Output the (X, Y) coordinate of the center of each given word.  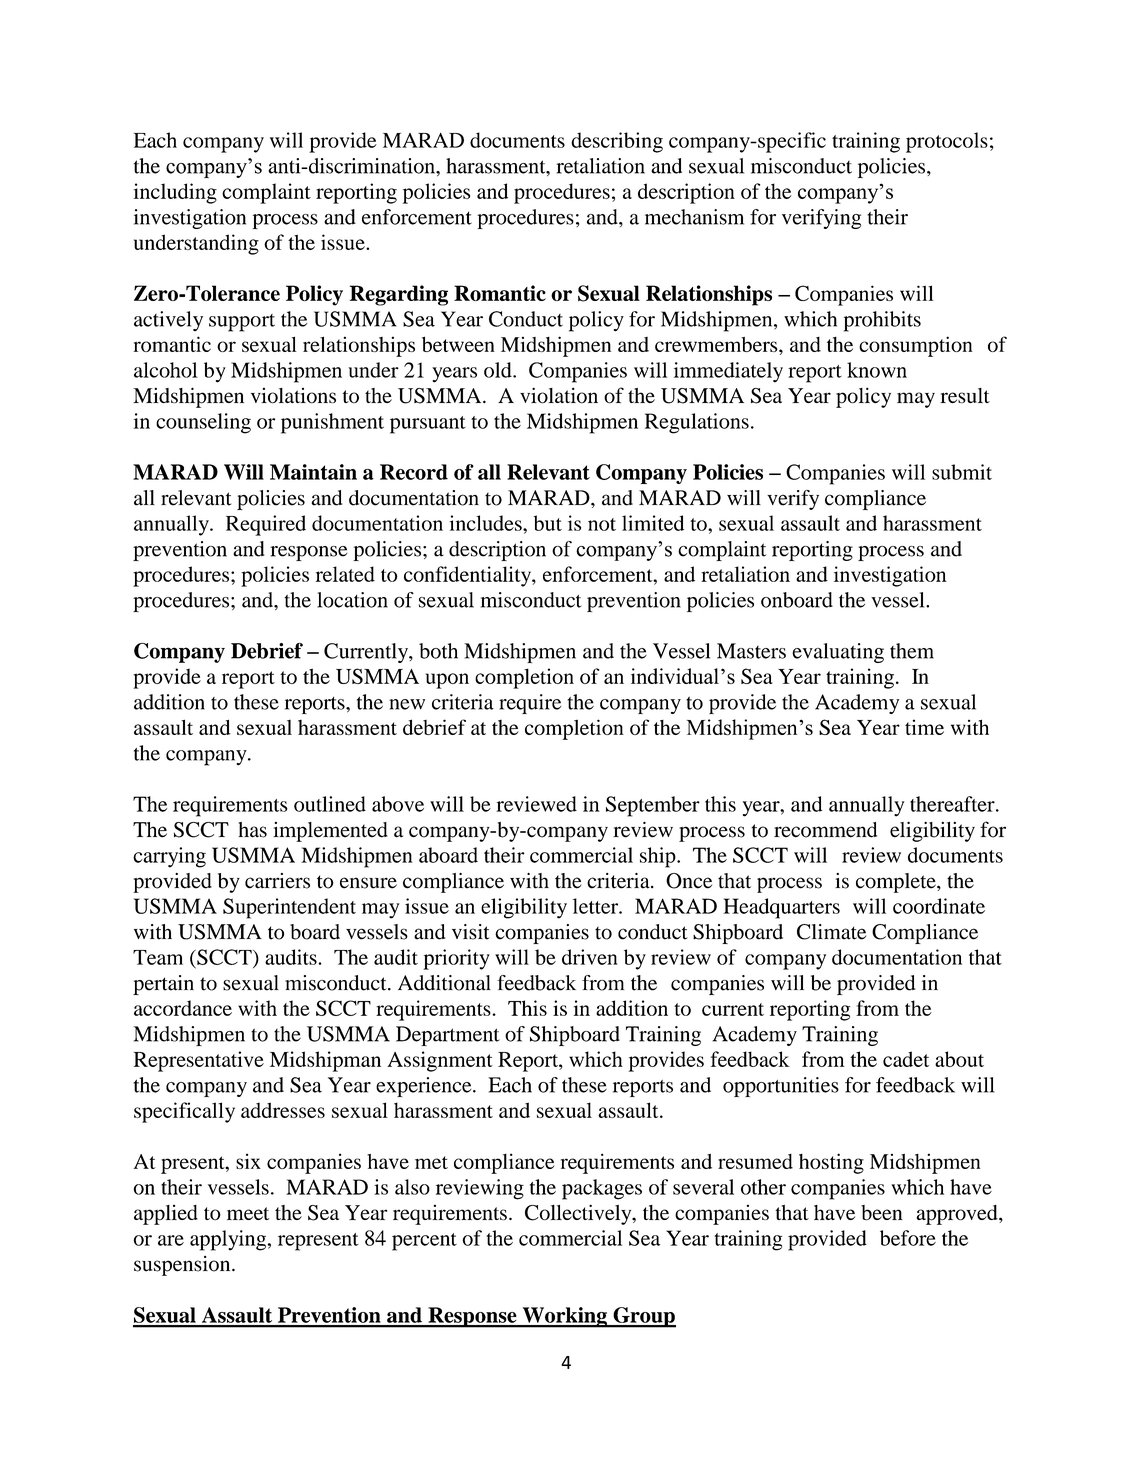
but (548, 523)
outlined (330, 804)
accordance (183, 1008)
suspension (183, 1266)
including (175, 193)
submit (962, 472)
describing (617, 142)
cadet (906, 1059)
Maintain (313, 472)
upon (447, 681)
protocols (947, 142)
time (924, 727)
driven (590, 957)
